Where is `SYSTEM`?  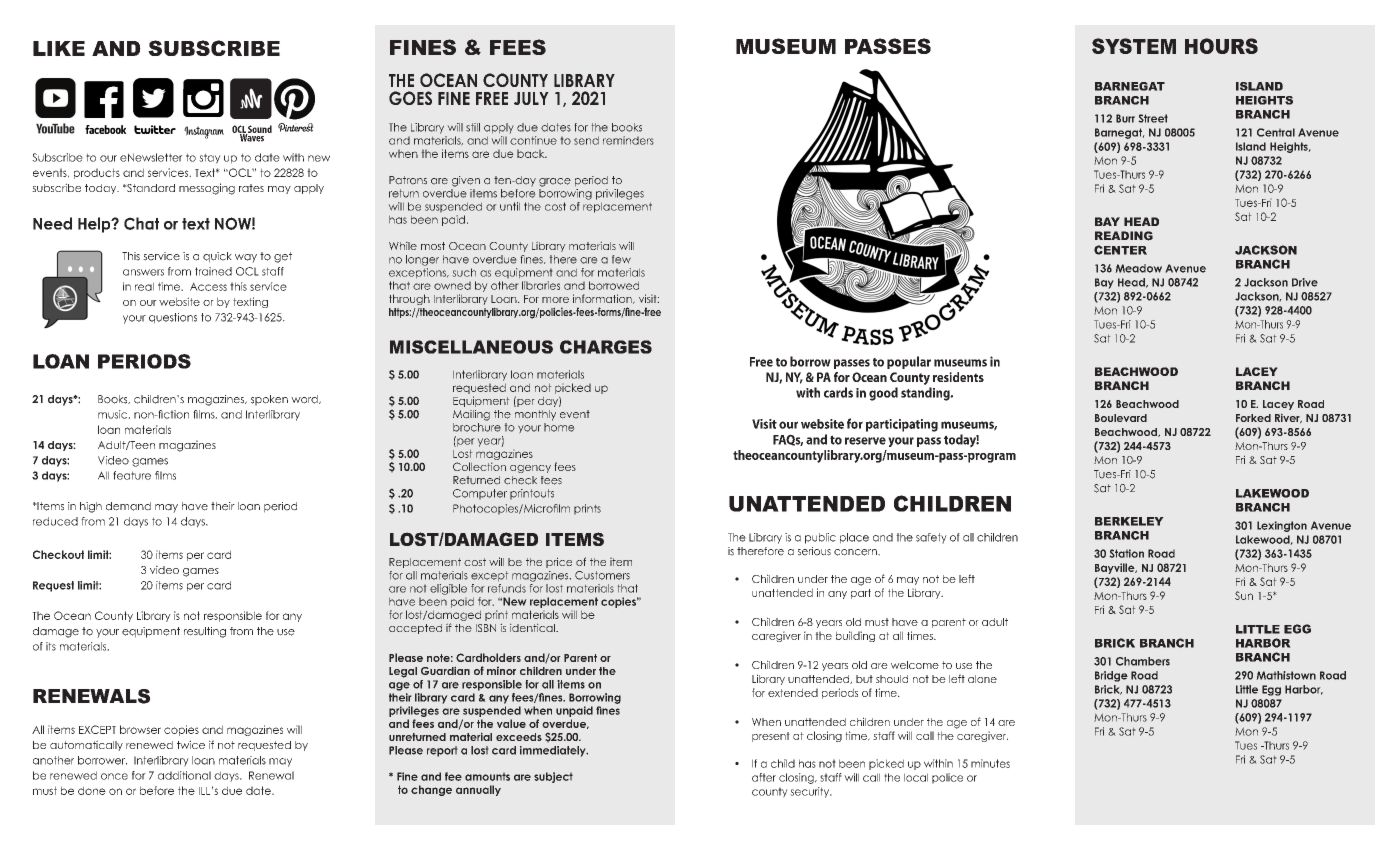
SYSTEM is located at coordinates (1134, 46).
